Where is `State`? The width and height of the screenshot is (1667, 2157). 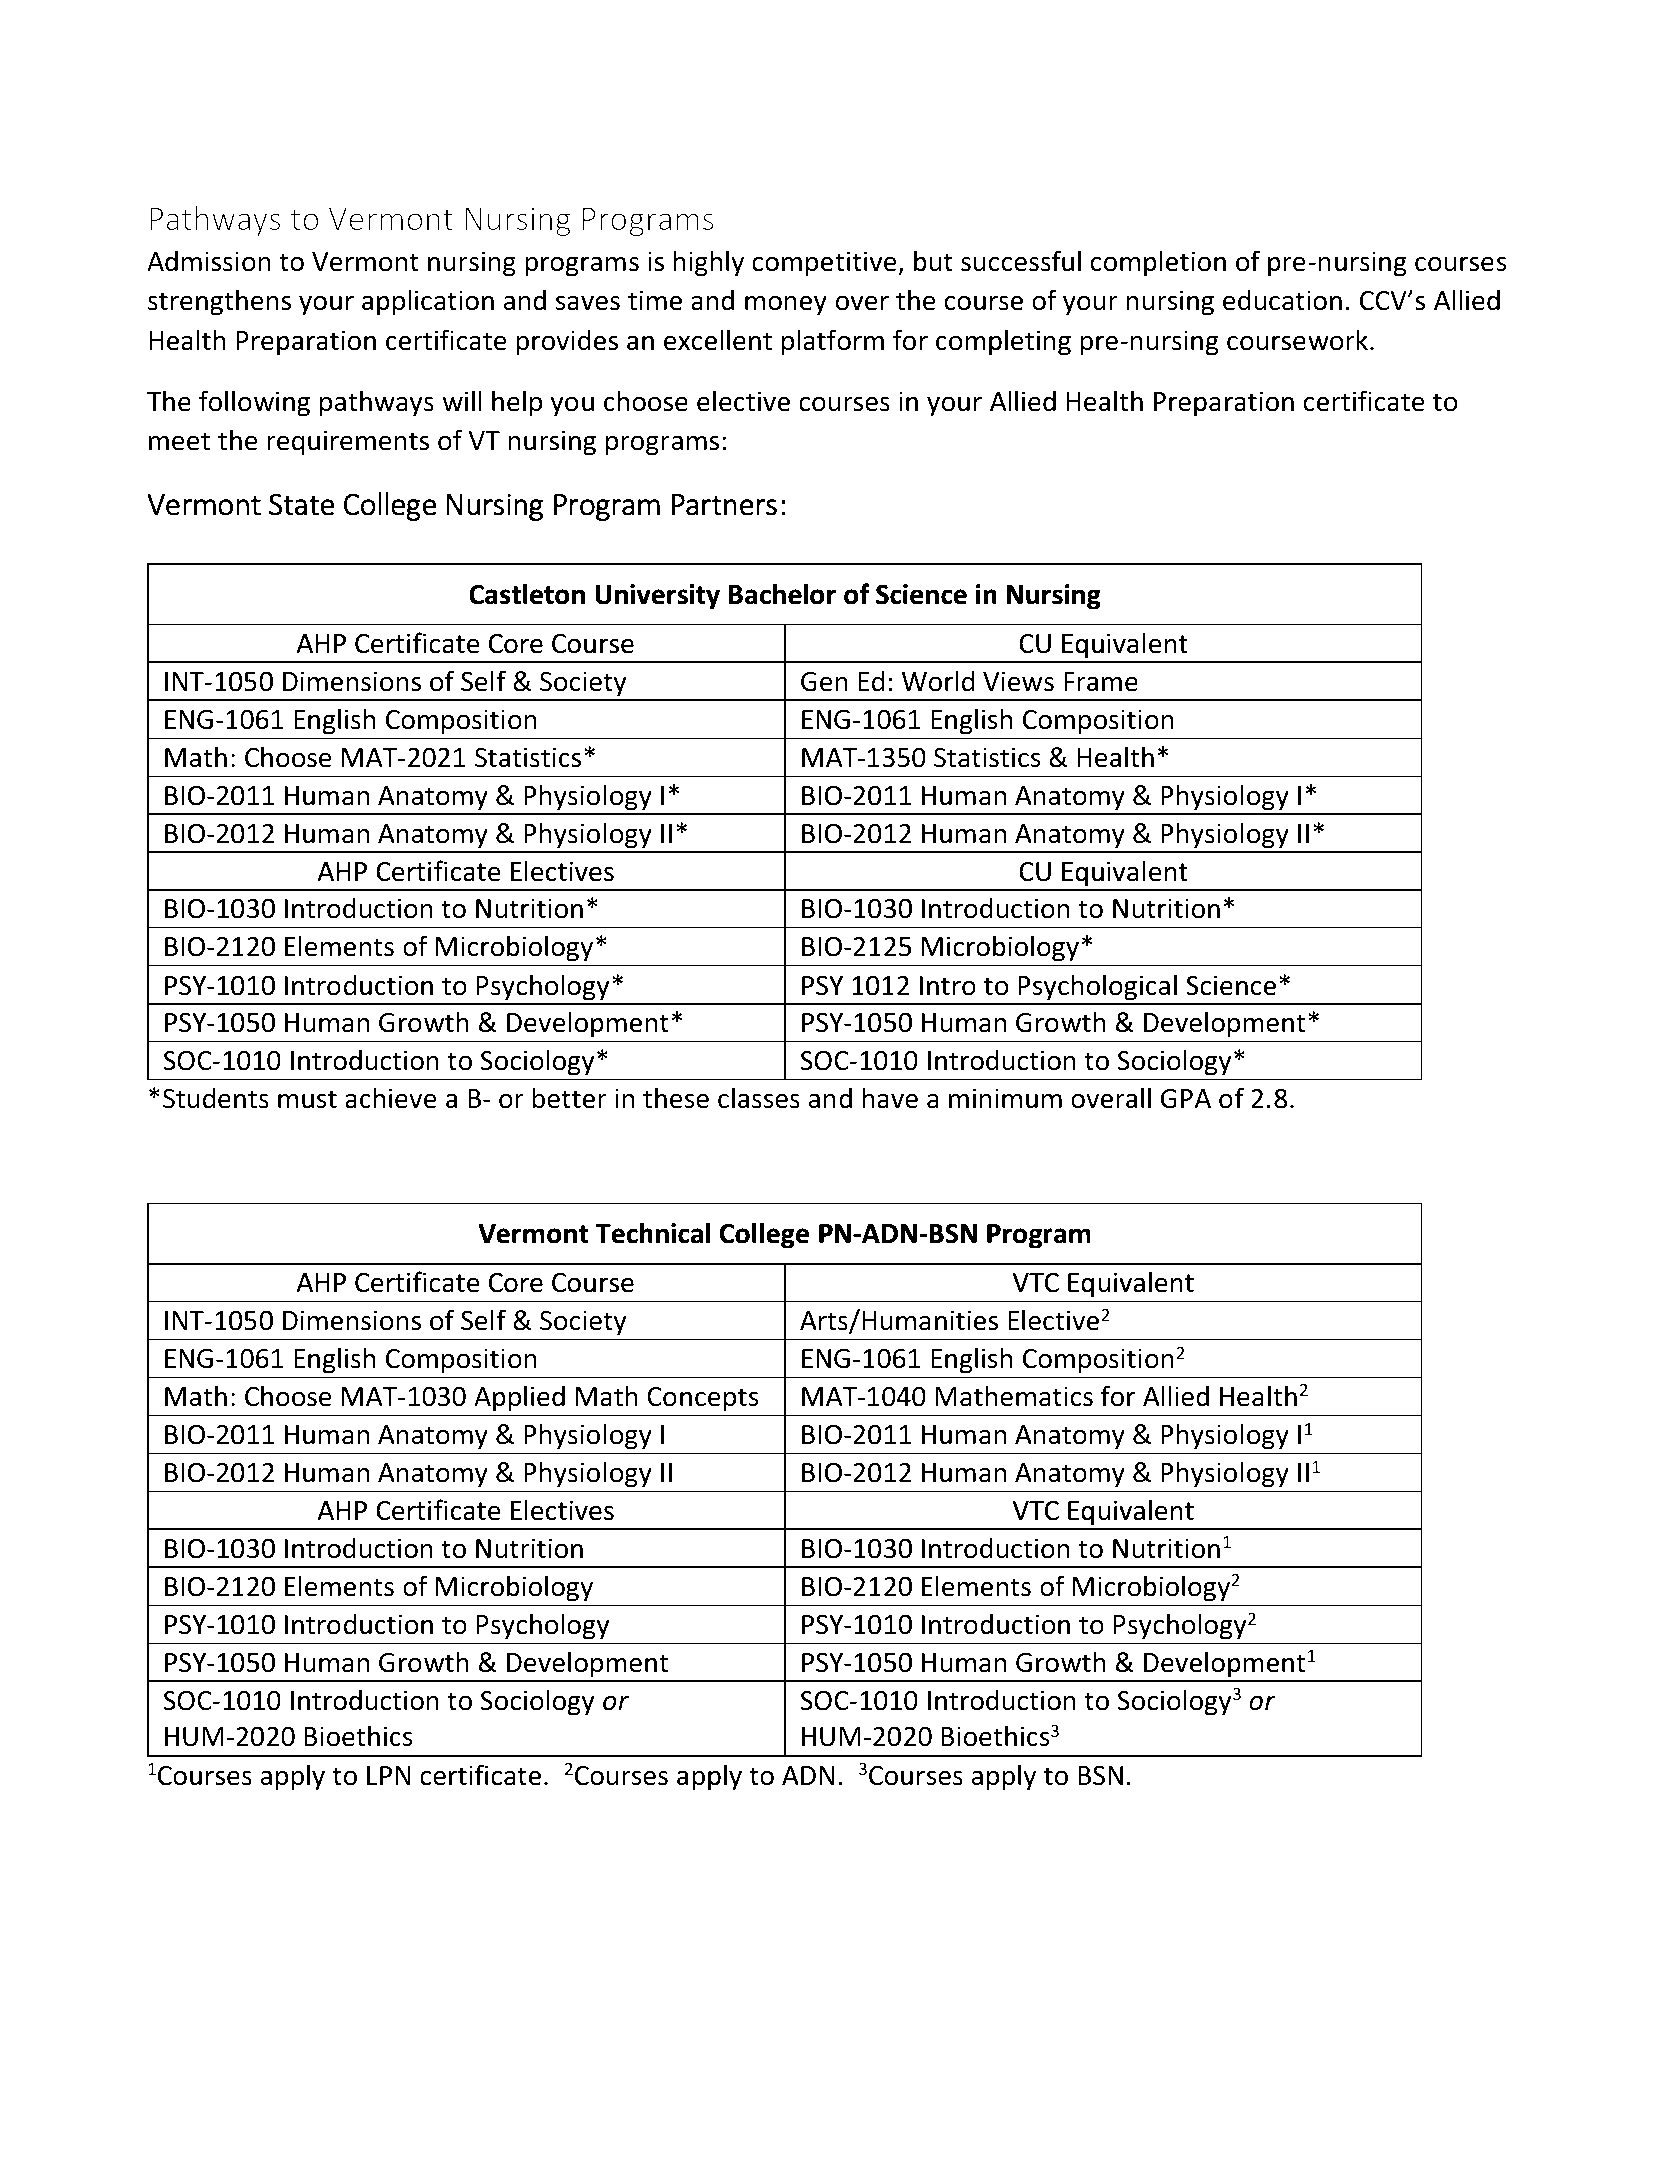
State is located at coordinates (302, 504).
